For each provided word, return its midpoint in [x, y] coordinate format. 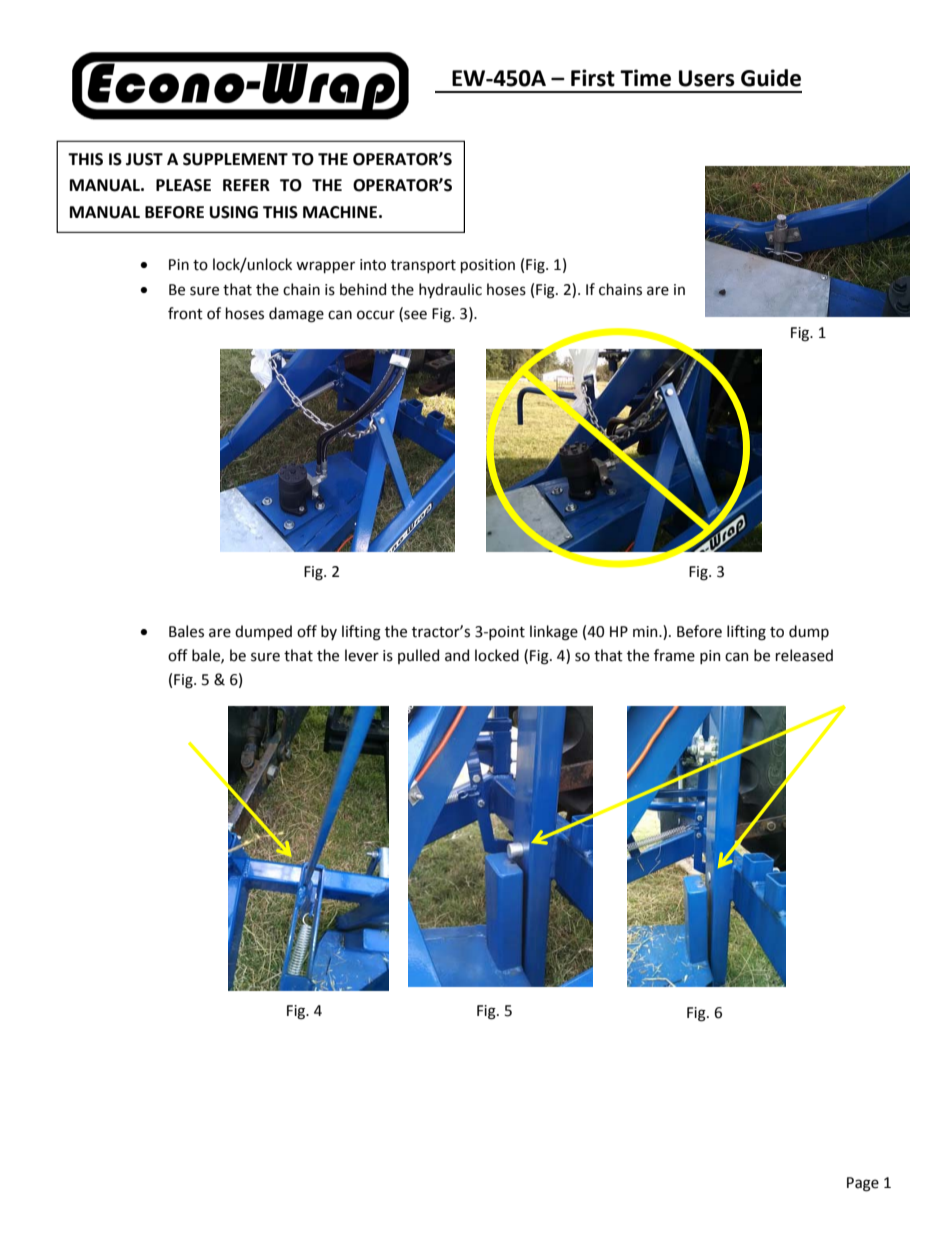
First [593, 78]
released [804, 655]
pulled [418, 656]
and [457, 655]
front [185, 313]
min [646, 631]
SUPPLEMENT [235, 159]
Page [863, 1184]
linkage [554, 633]
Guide [771, 78]
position [488, 266]
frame [674, 655]
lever [362, 655]
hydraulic [450, 290]
